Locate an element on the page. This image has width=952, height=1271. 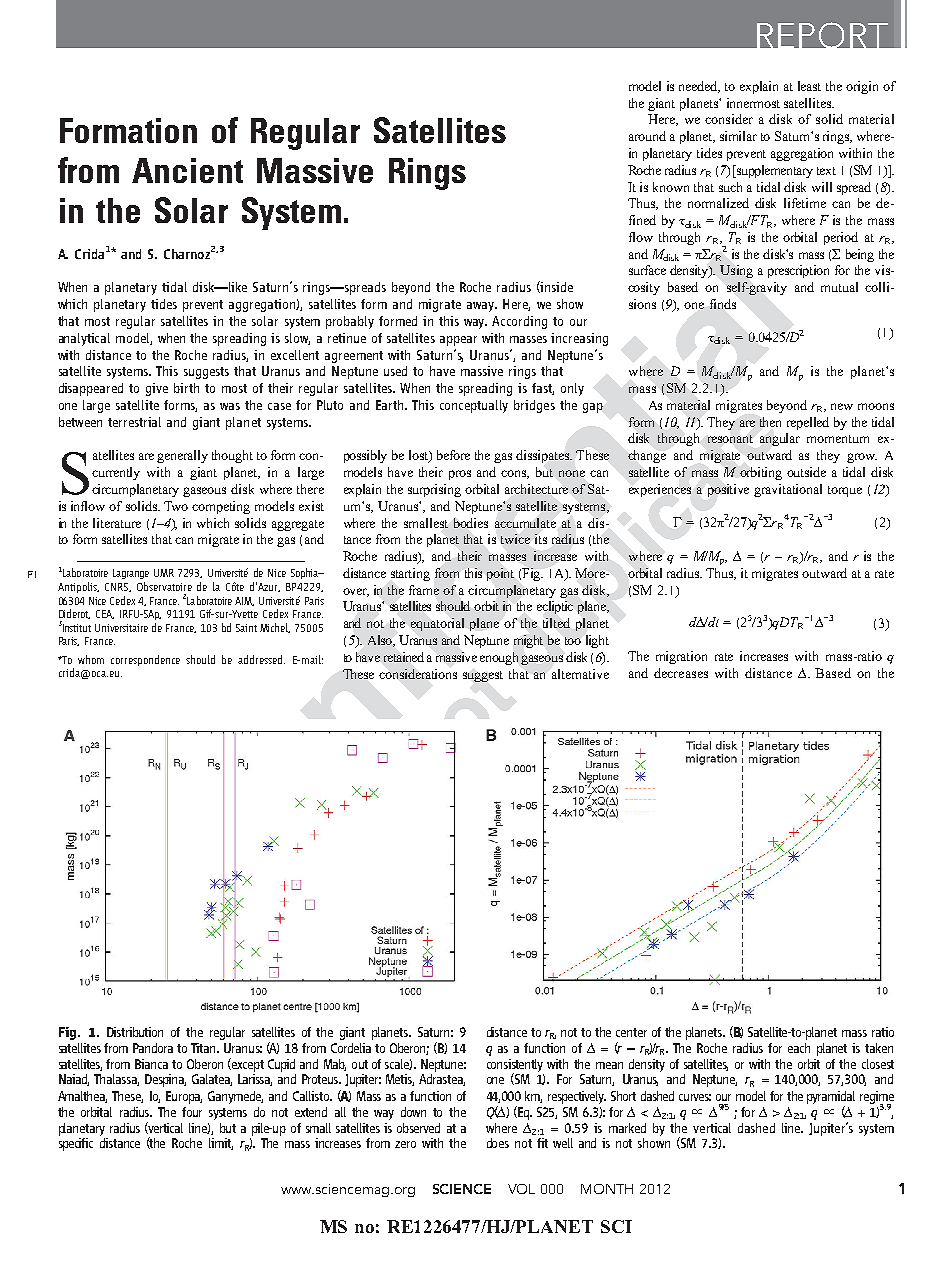
does is located at coordinates (498, 1143).
